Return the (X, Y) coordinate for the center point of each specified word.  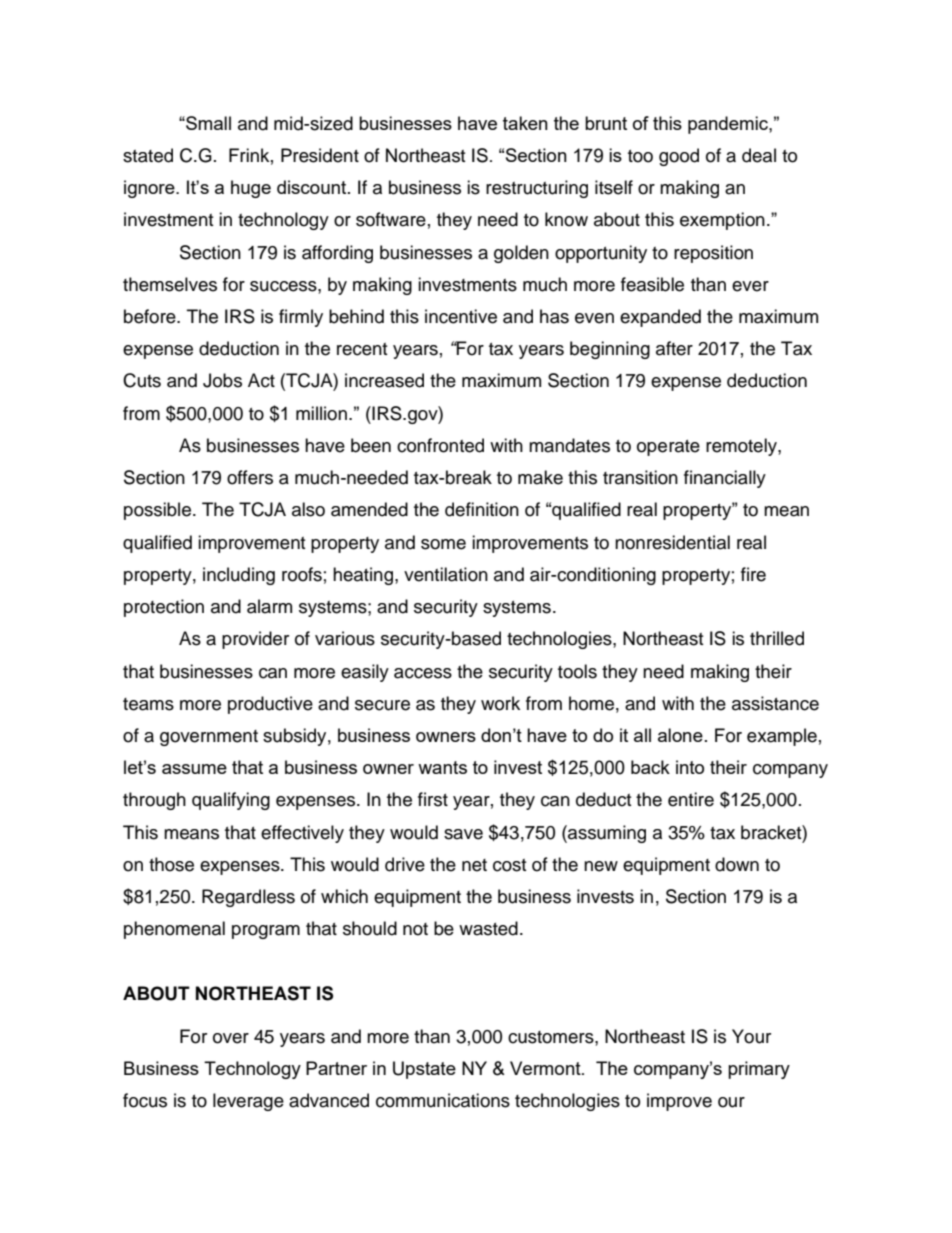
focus (145, 1100)
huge (251, 189)
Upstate (424, 1070)
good (679, 157)
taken (525, 123)
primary (759, 1070)
